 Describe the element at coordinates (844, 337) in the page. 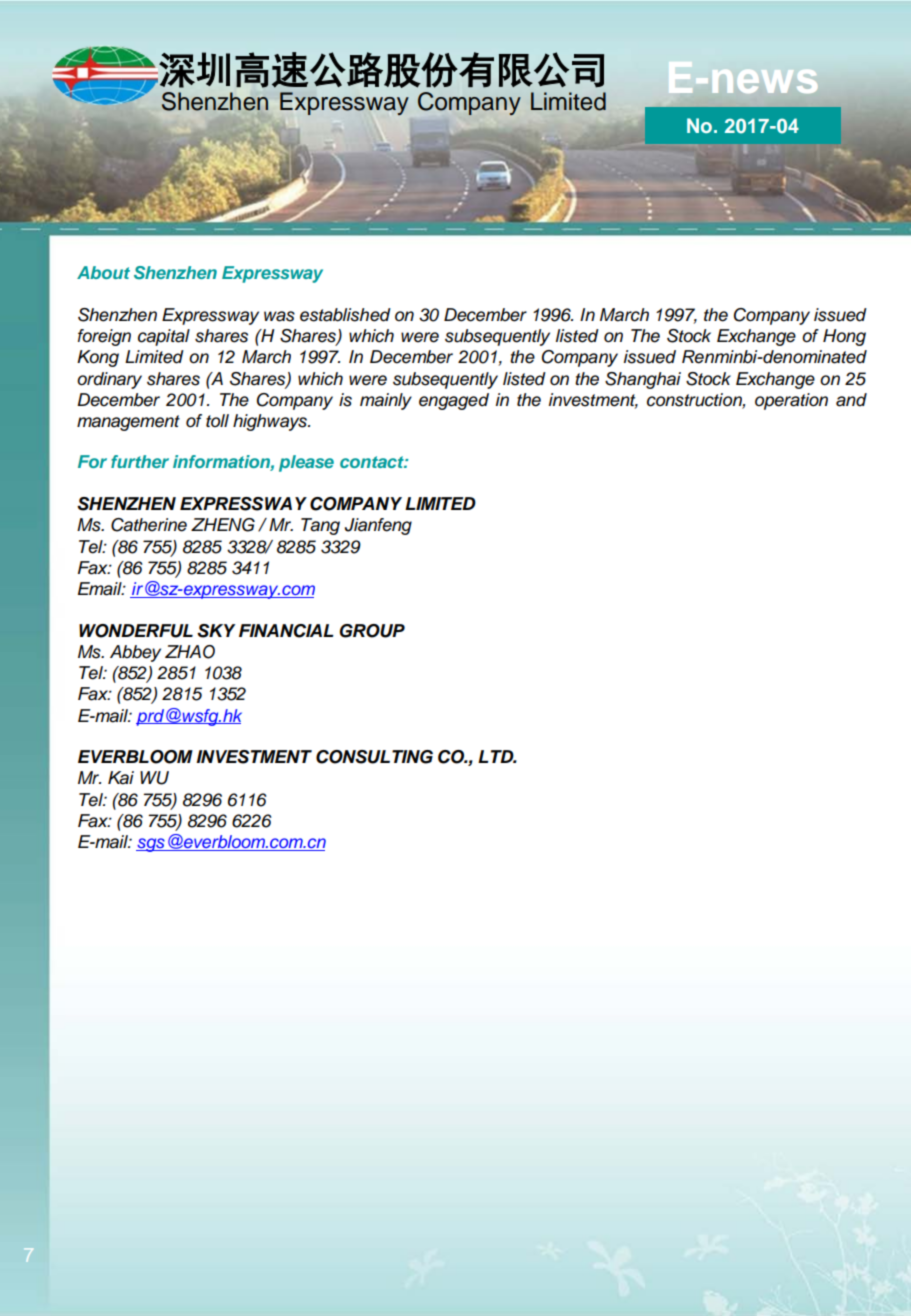

I see `Hong` at that location.
